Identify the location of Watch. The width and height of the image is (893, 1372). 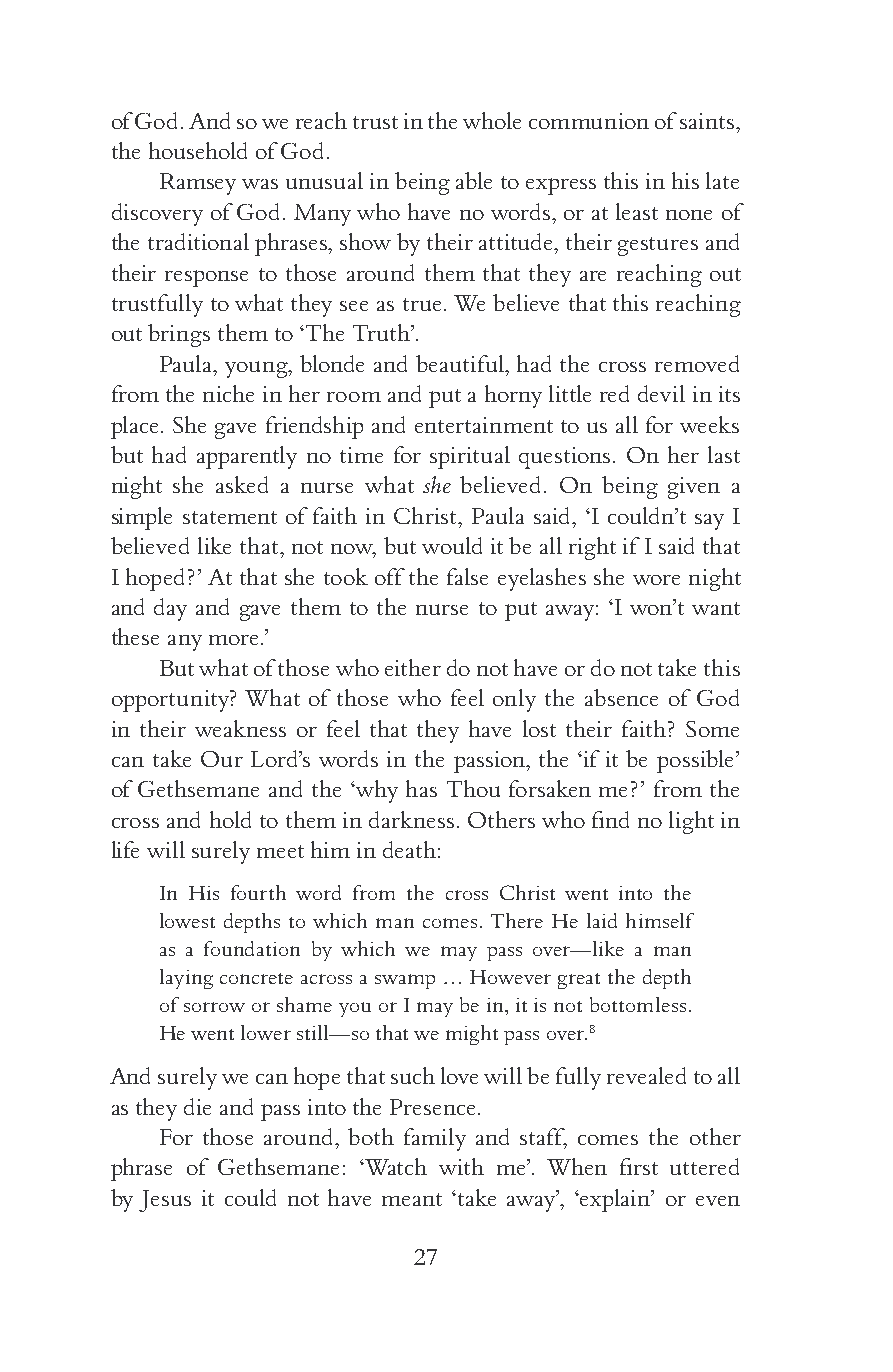
(395, 1166).
